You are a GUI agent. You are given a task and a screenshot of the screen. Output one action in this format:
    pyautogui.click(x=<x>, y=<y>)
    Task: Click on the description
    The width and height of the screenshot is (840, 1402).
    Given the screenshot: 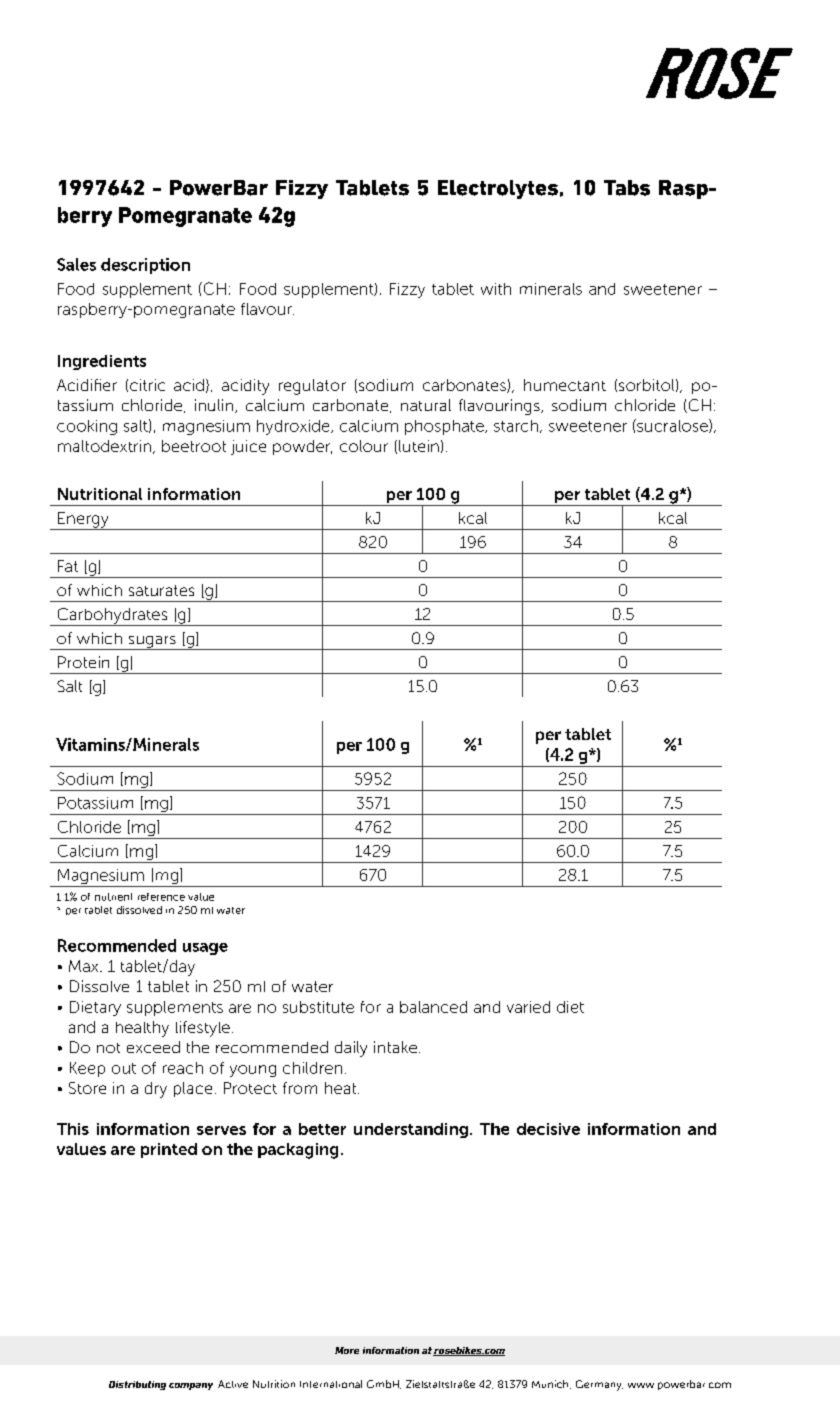 What is the action you would take?
    pyautogui.click(x=145, y=266)
